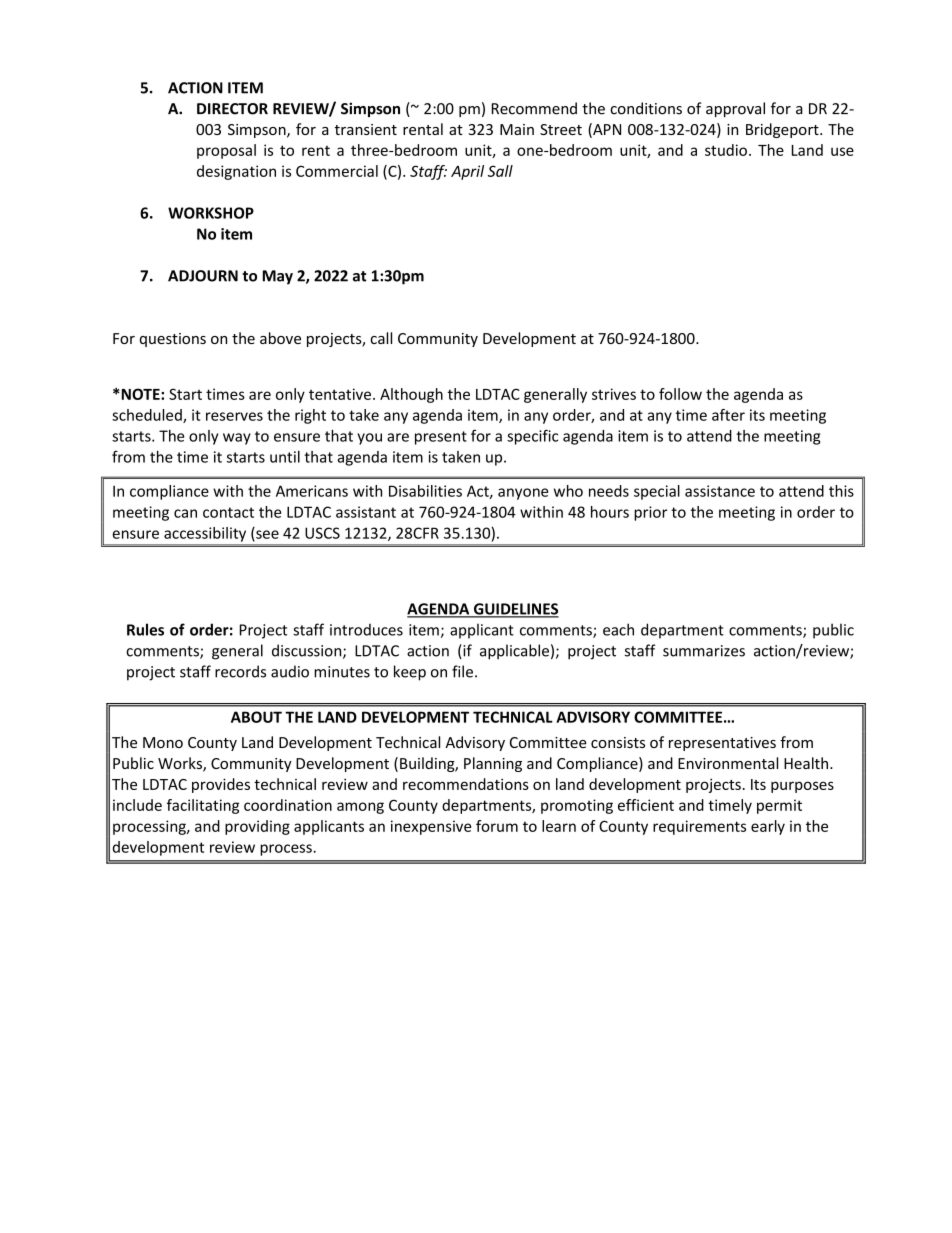 The height and width of the screenshot is (1233, 952). I want to click on Bridgeport, so click(783, 130).
